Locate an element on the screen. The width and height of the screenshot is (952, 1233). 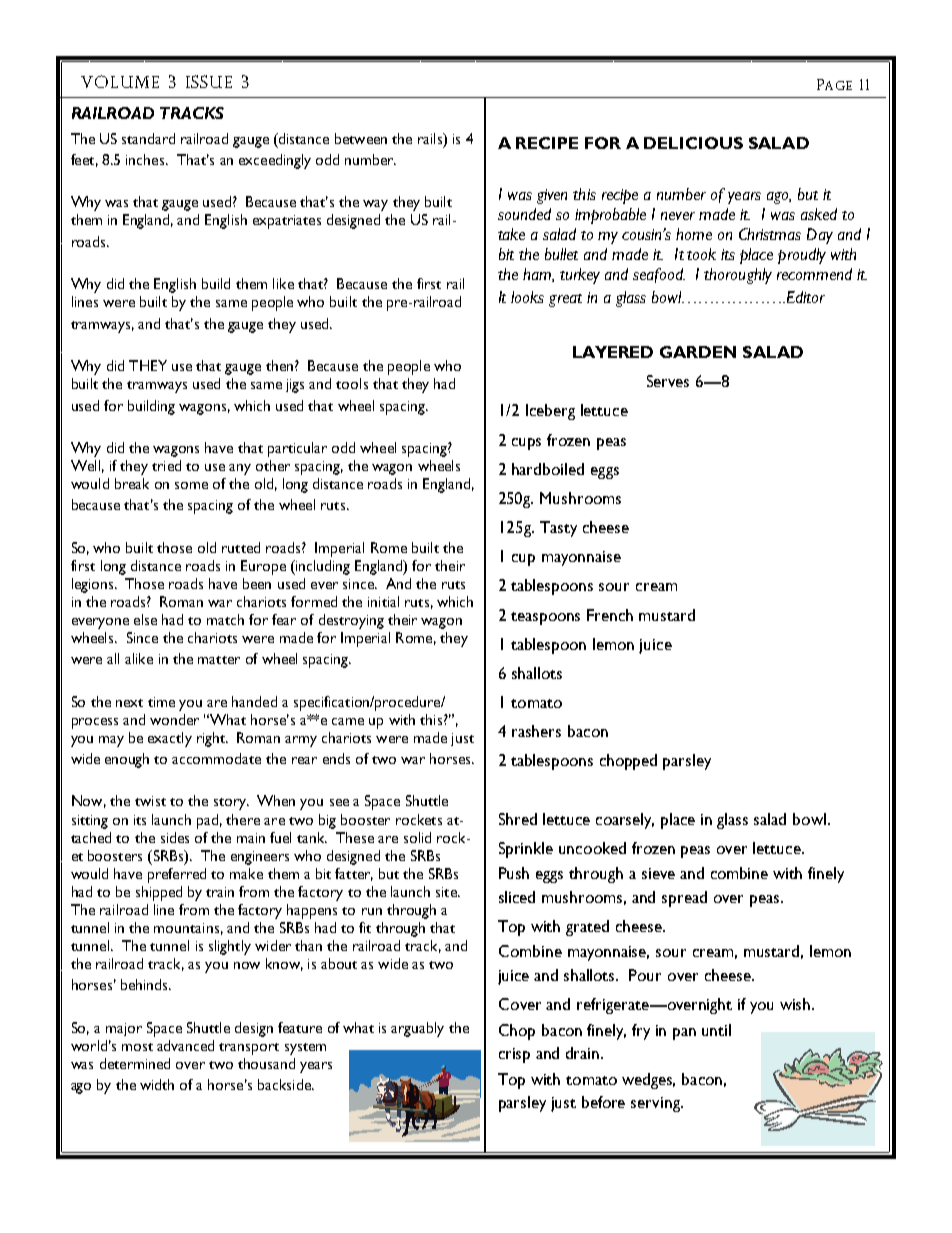
exactly is located at coordinates (170, 739).
